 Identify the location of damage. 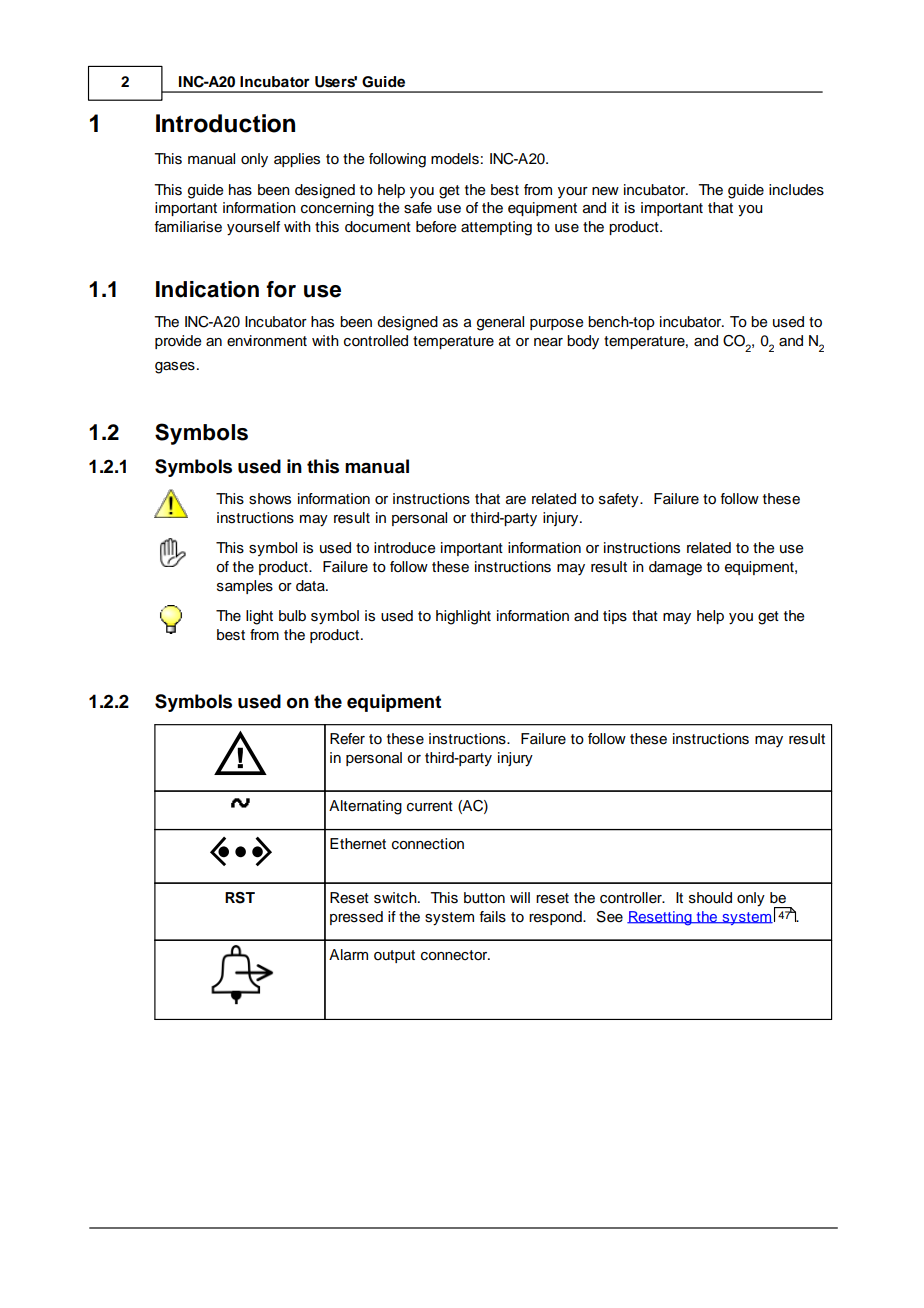
(675, 568).
